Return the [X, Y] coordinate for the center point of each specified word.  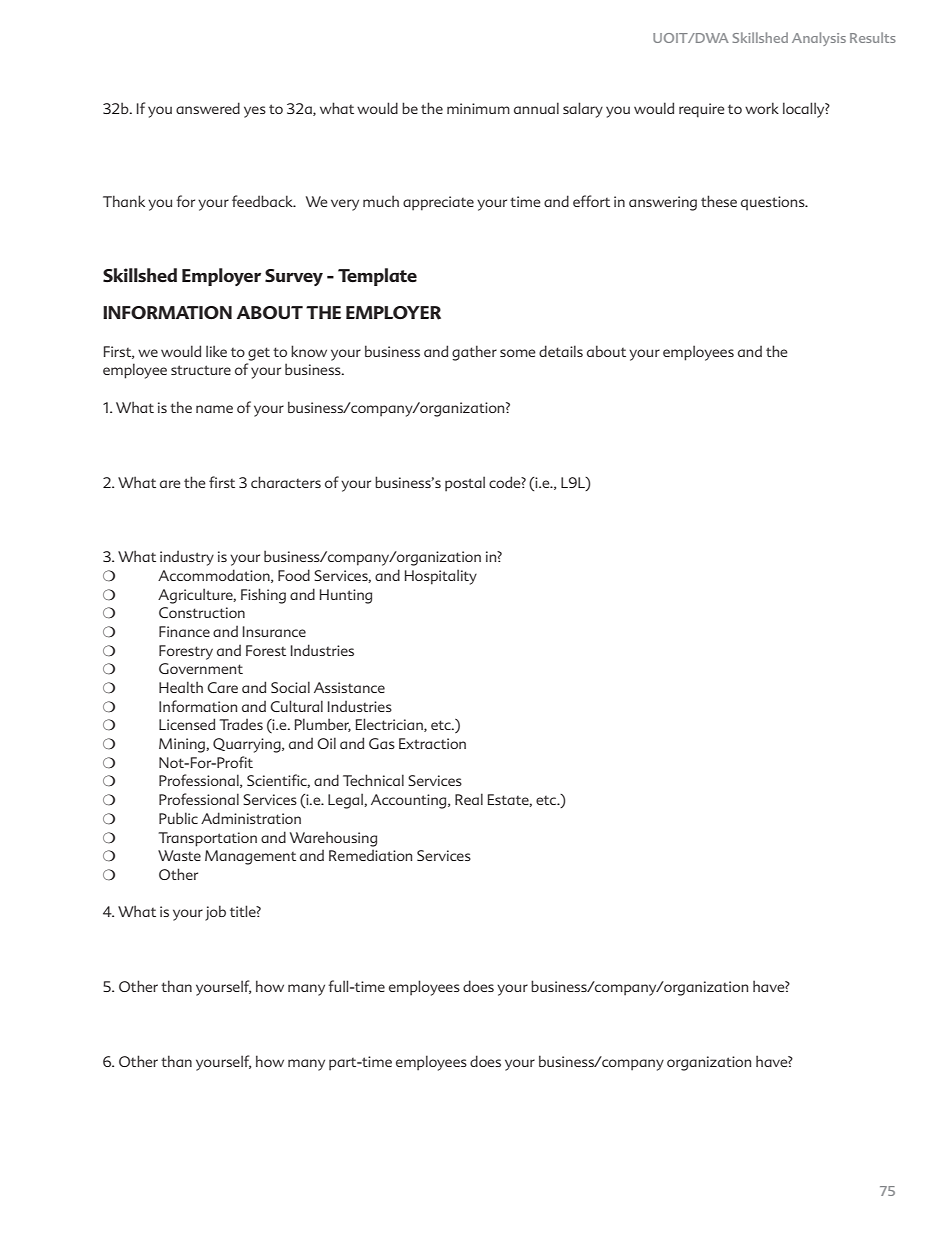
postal [465, 484]
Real [469, 799]
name [214, 409]
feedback [263, 201]
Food [294, 575]
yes [255, 112]
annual [536, 108]
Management [250, 857]
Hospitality [441, 577]
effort [591, 201]
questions [774, 203]
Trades [241, 724]
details [561, 351]
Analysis [819, 39]
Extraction [432, 743]
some [518, 353]
